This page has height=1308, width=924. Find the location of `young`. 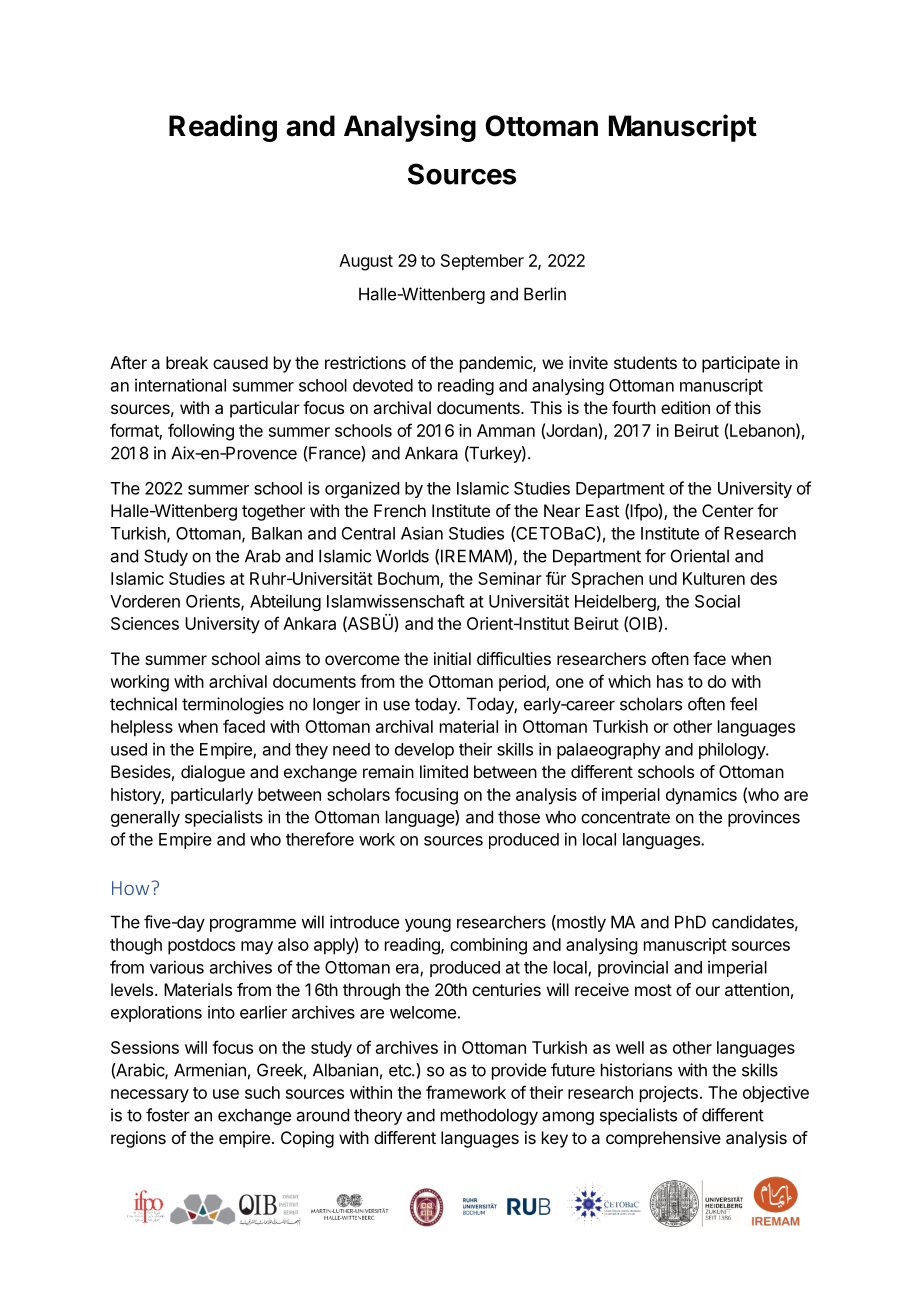

young is located at coordinates (428, 925).
